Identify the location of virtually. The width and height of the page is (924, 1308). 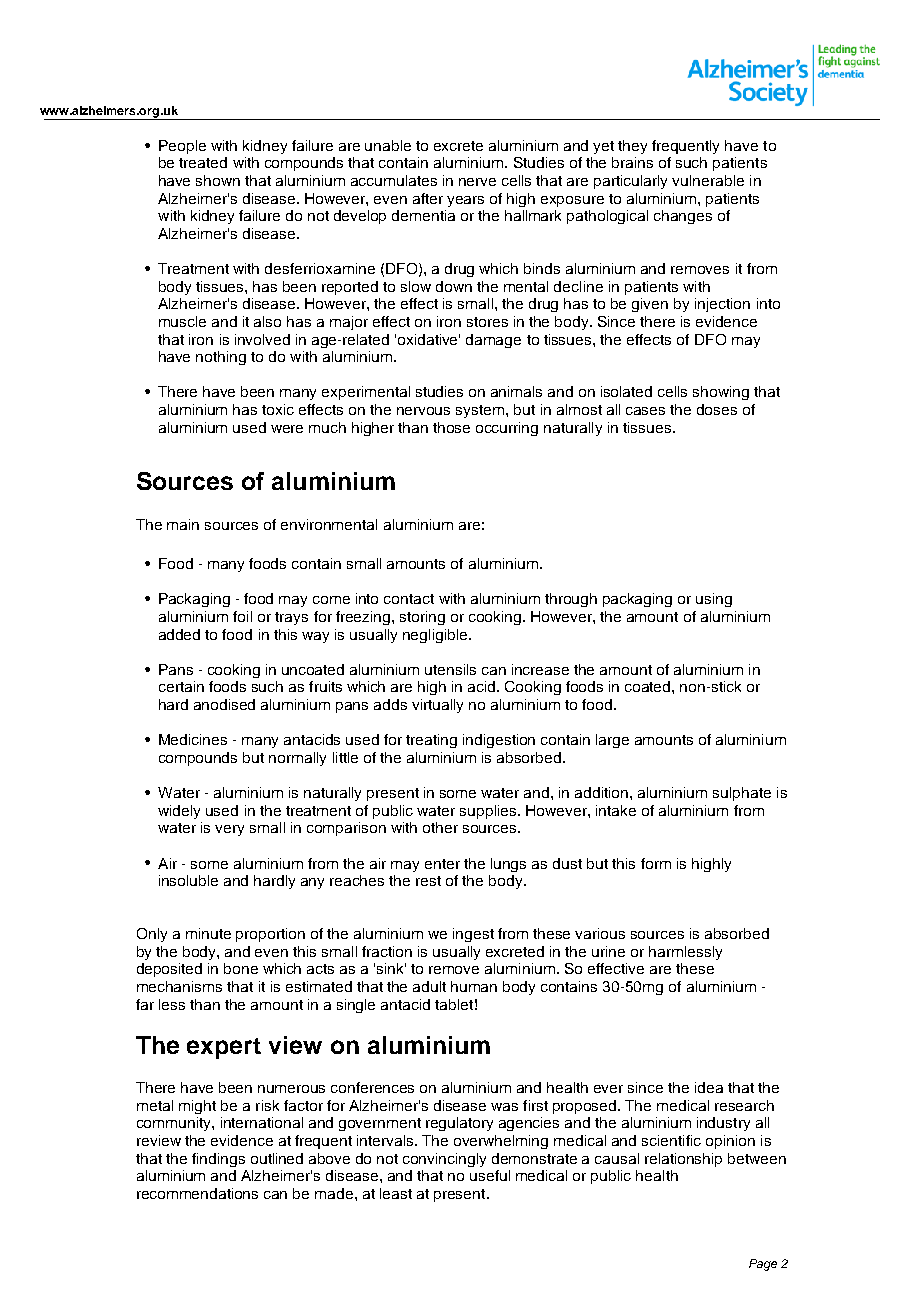
(437, 706).
